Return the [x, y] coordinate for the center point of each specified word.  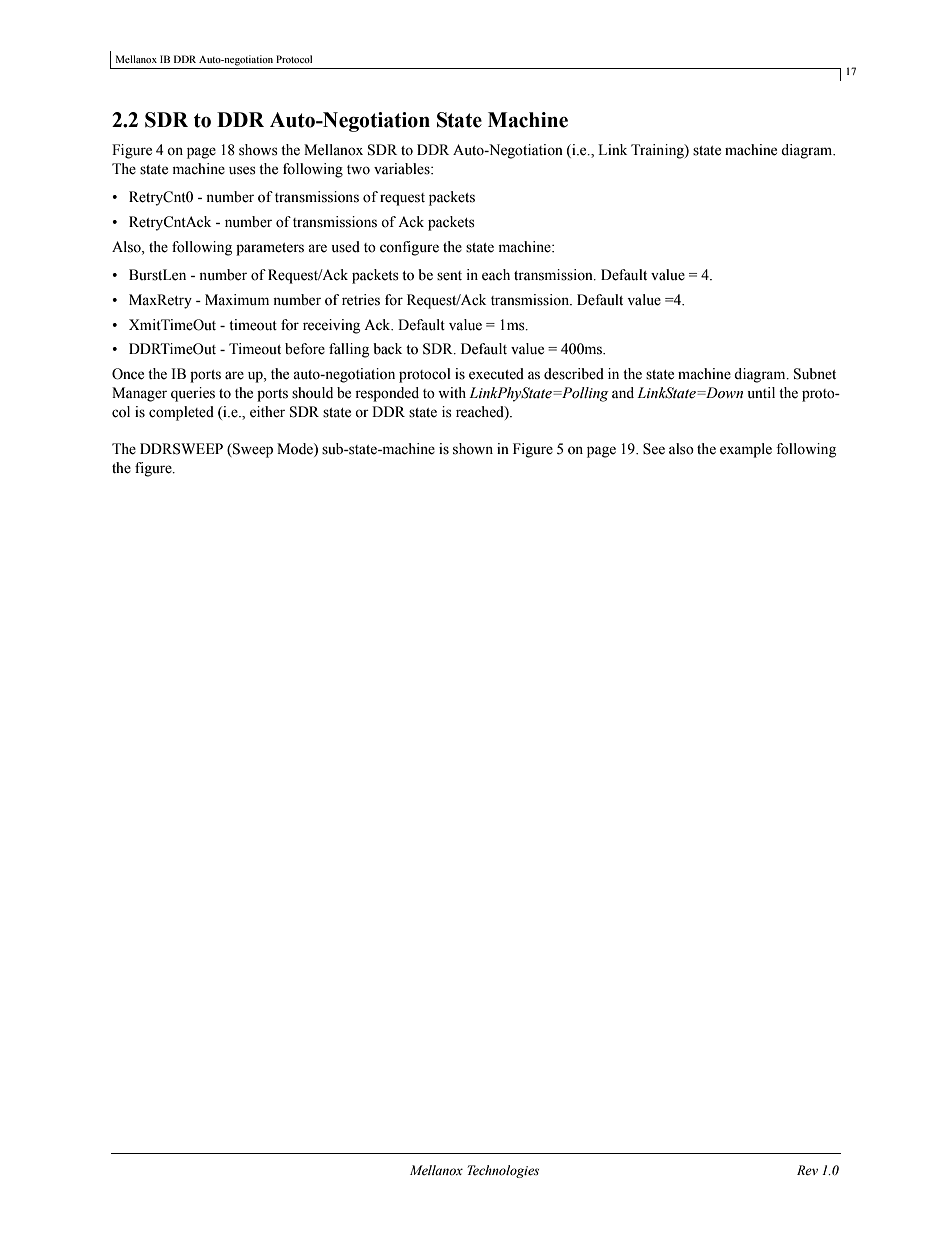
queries [193, 394]
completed [181, 413]
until [761, 392]
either [267, 412]
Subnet [815, 374]
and [623, 393]
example [746, 450]
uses [242, 170]
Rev [807, 1170]
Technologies [503, 1171]
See [654, 449]
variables [403, 169]
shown [473, 449]
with [452, 392]
